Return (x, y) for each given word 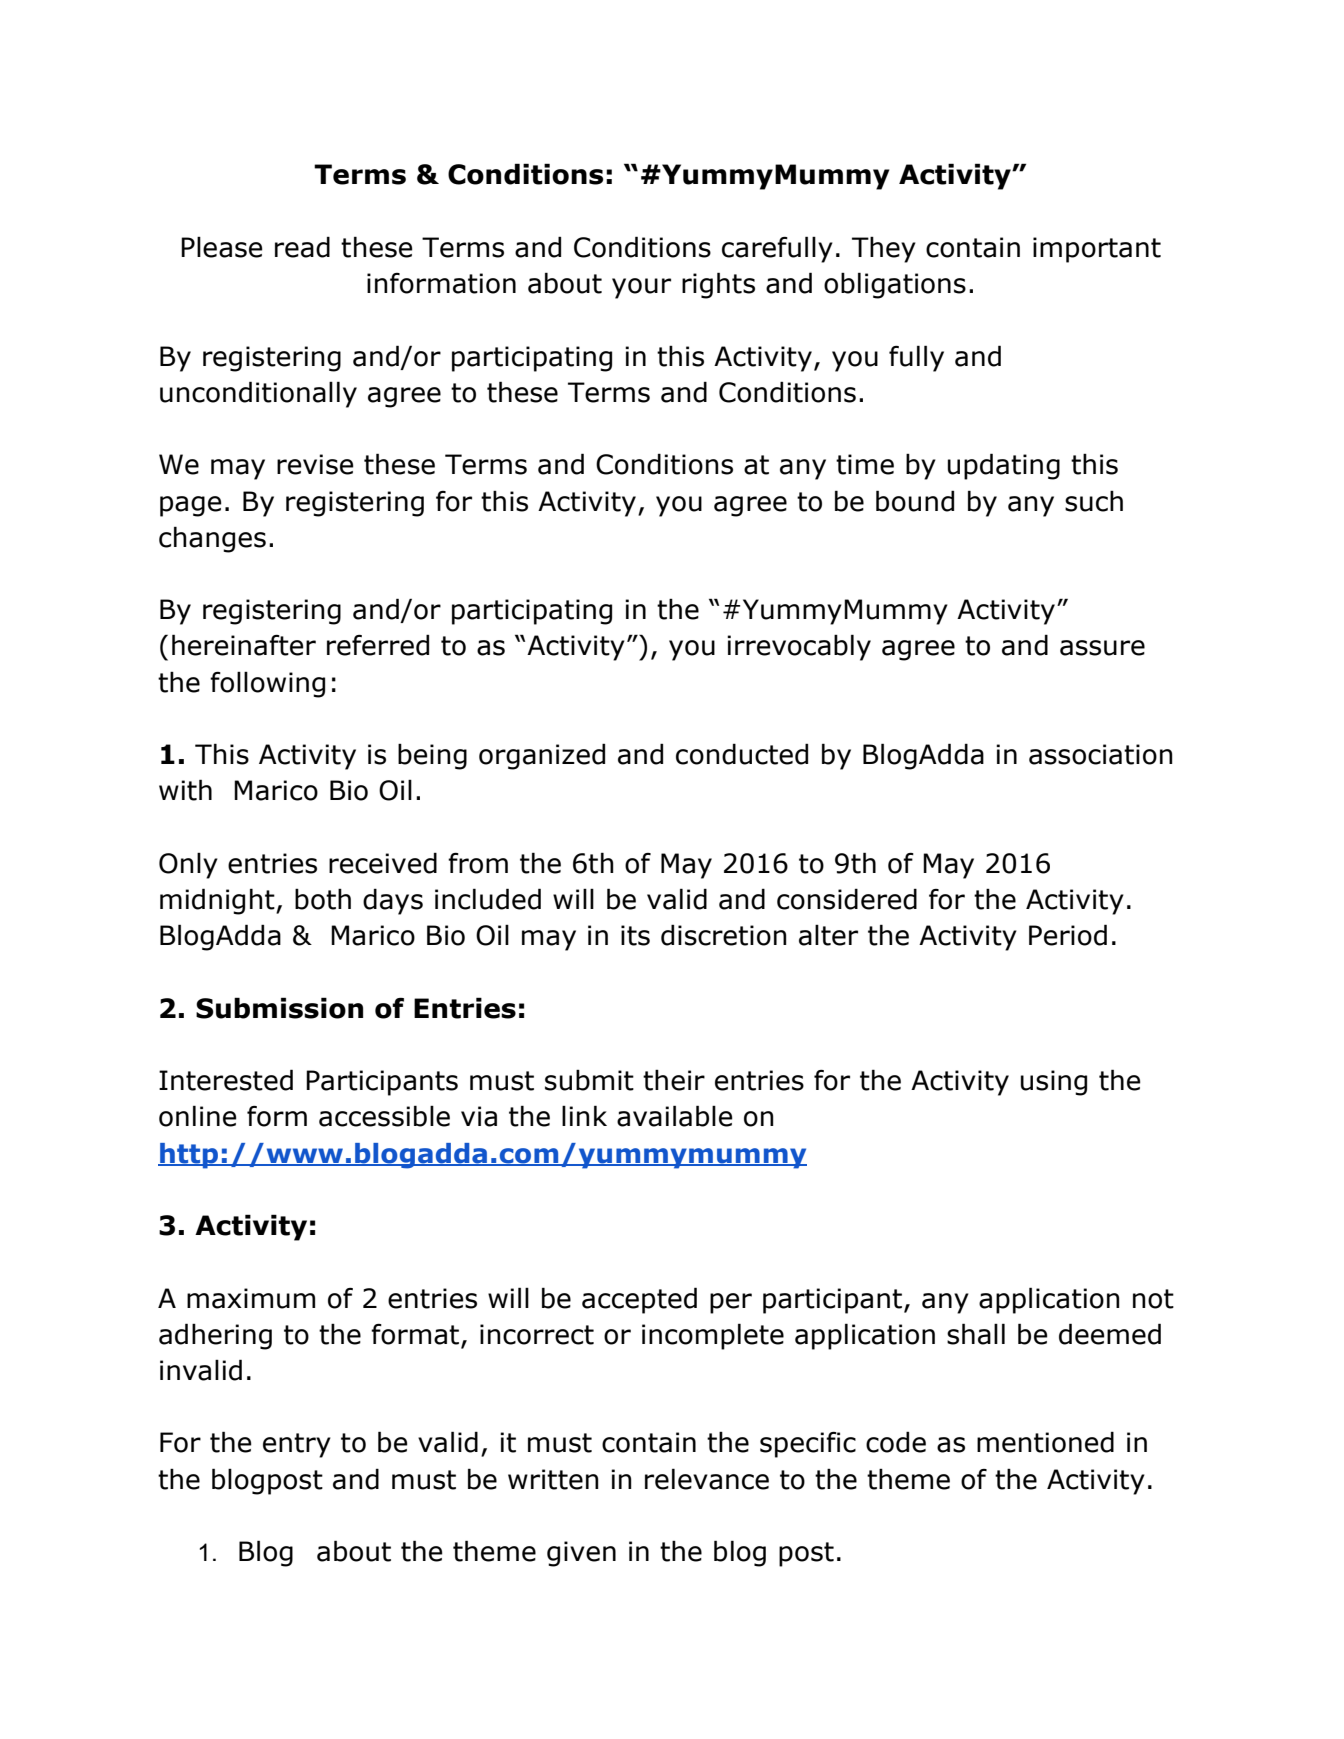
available (675, 1116)
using (1054, 1083)
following (267, 684)
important (1097, 250)
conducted (742, 754)
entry (297, 1445)
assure (1102, 648)
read (302, 247)
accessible (384, 1116)
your (641, 288)
